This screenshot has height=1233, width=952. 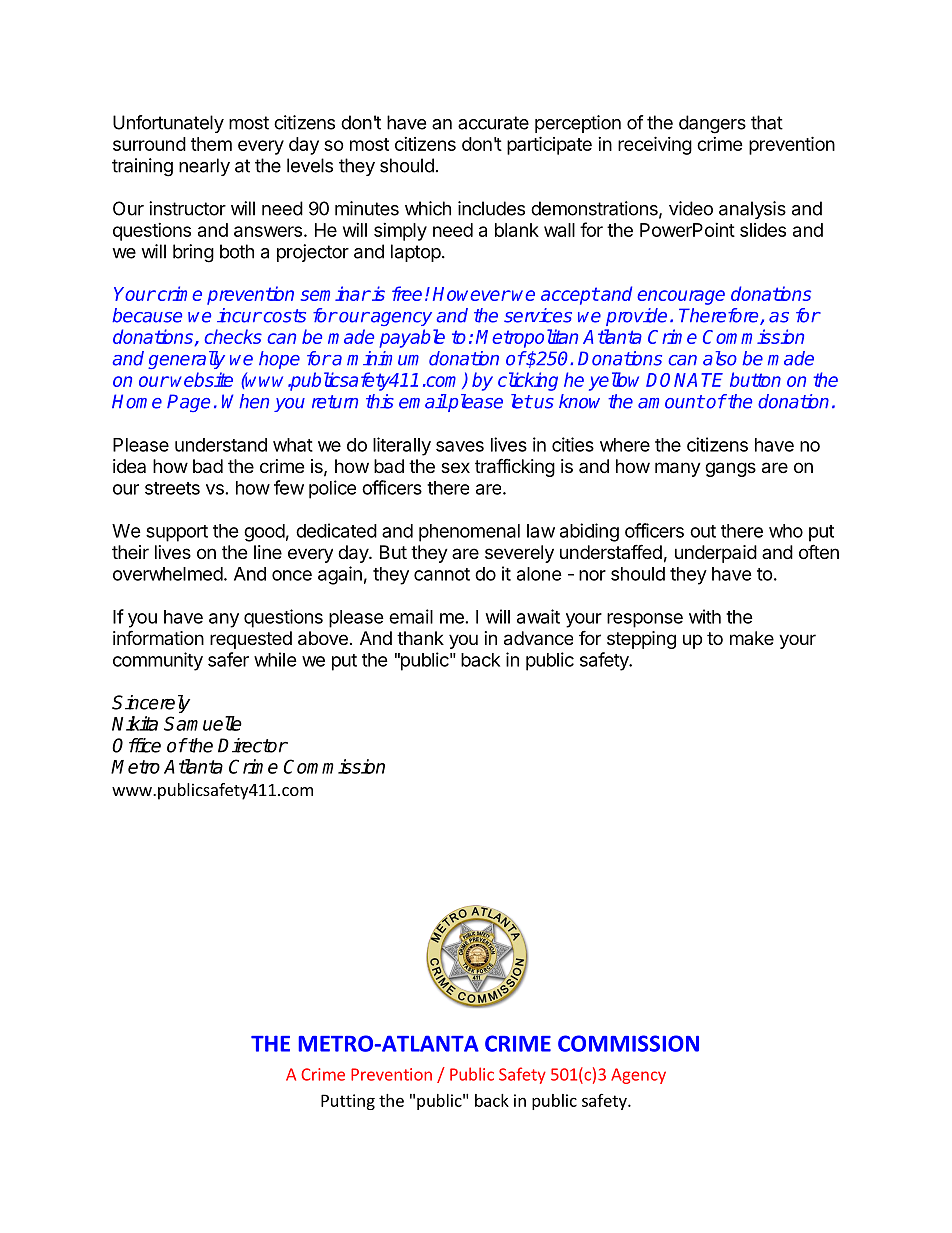 What do you see at coordinates (348, 1102) in the screenshot?
I see `Putting` at bounding box center [348, 1102].
